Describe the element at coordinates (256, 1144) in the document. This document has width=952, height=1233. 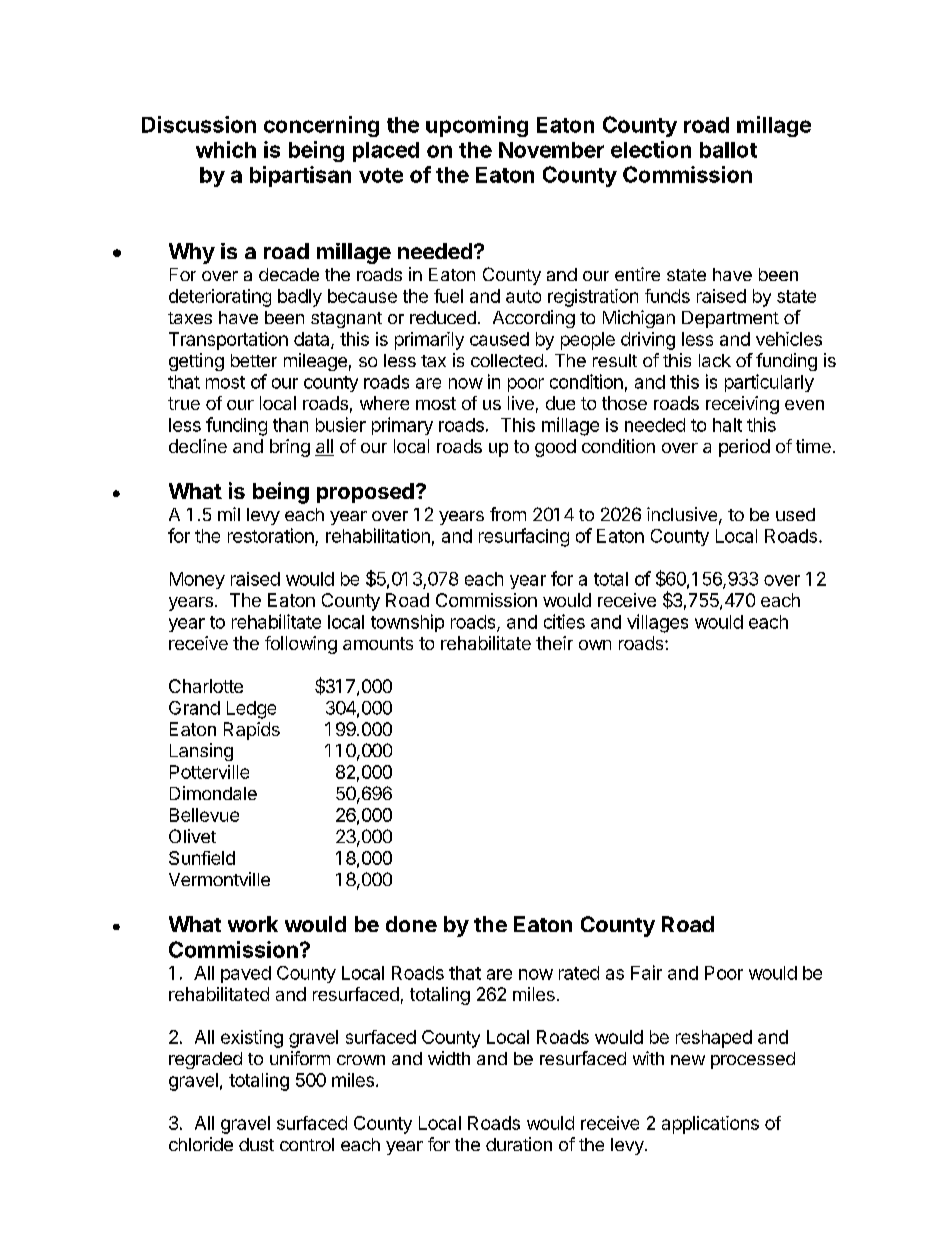
I see `dust` at that location.
